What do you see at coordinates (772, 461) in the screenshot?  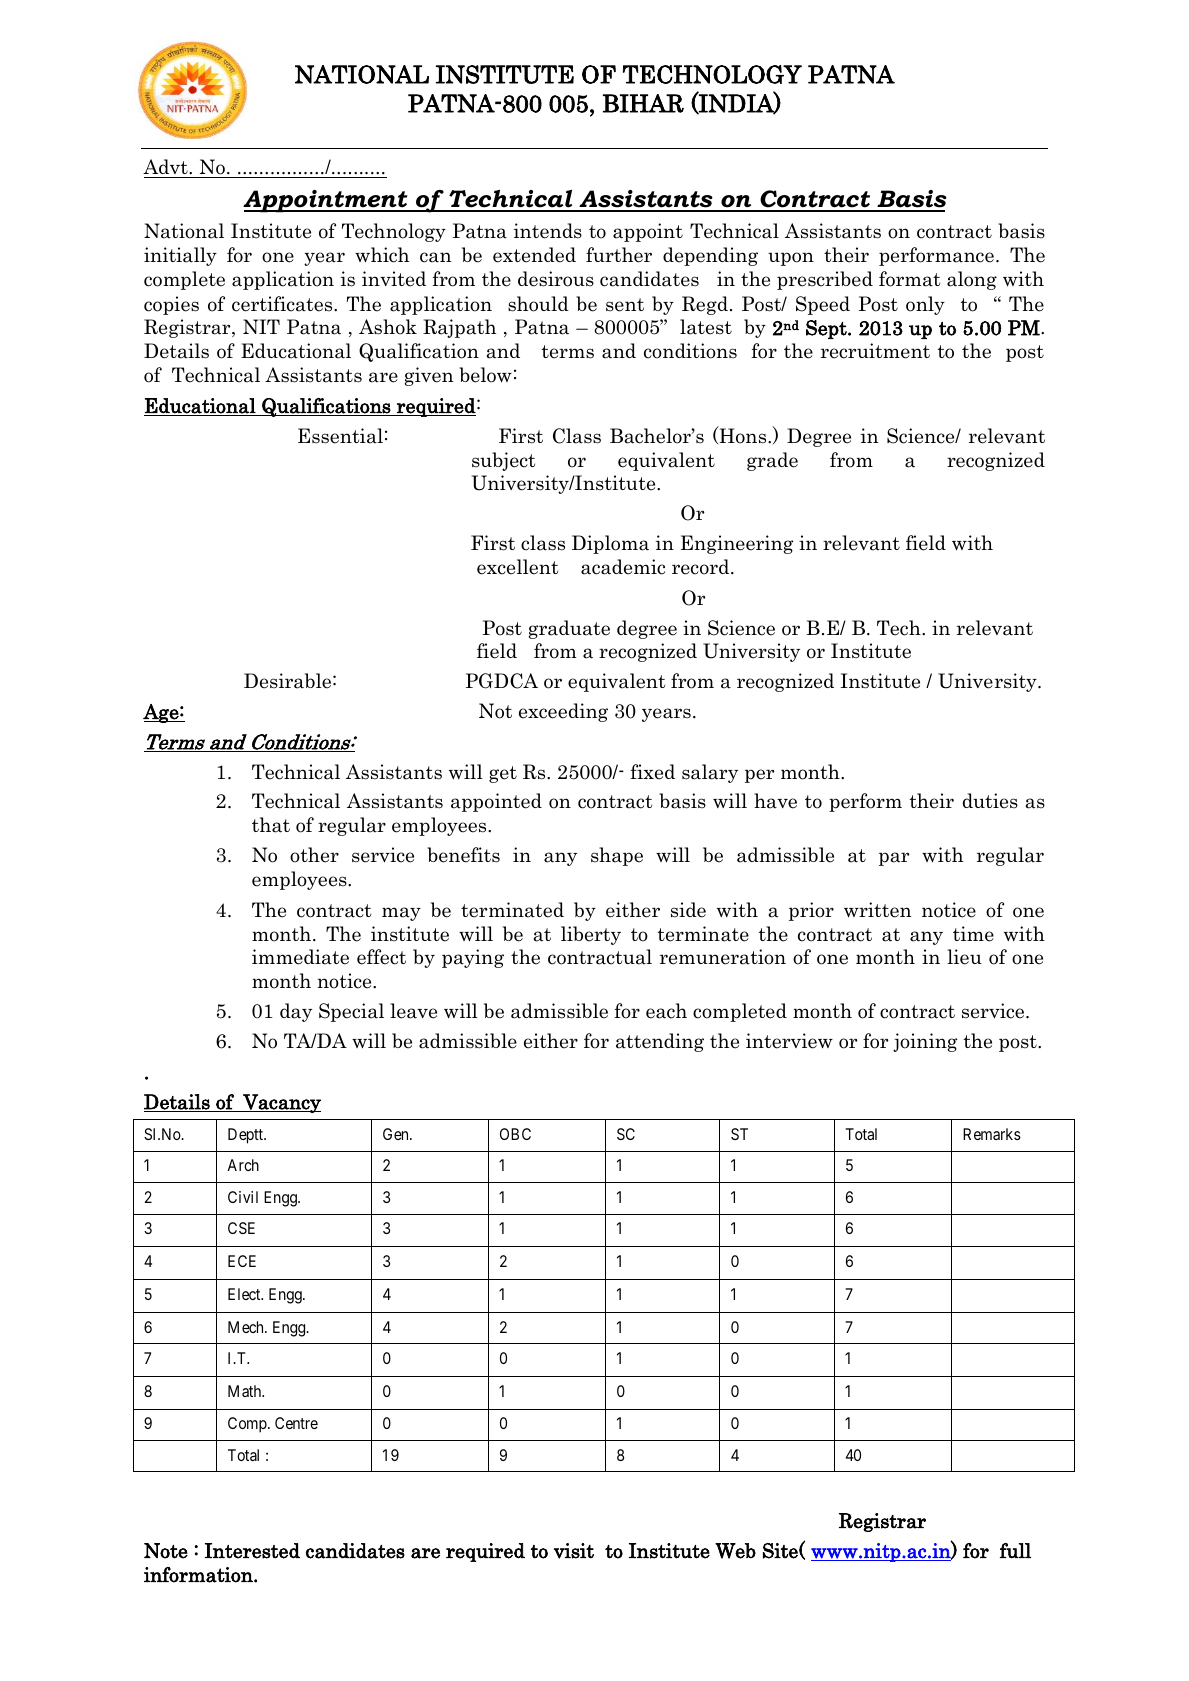 I see `grade` at bounding box center [772, 461].
